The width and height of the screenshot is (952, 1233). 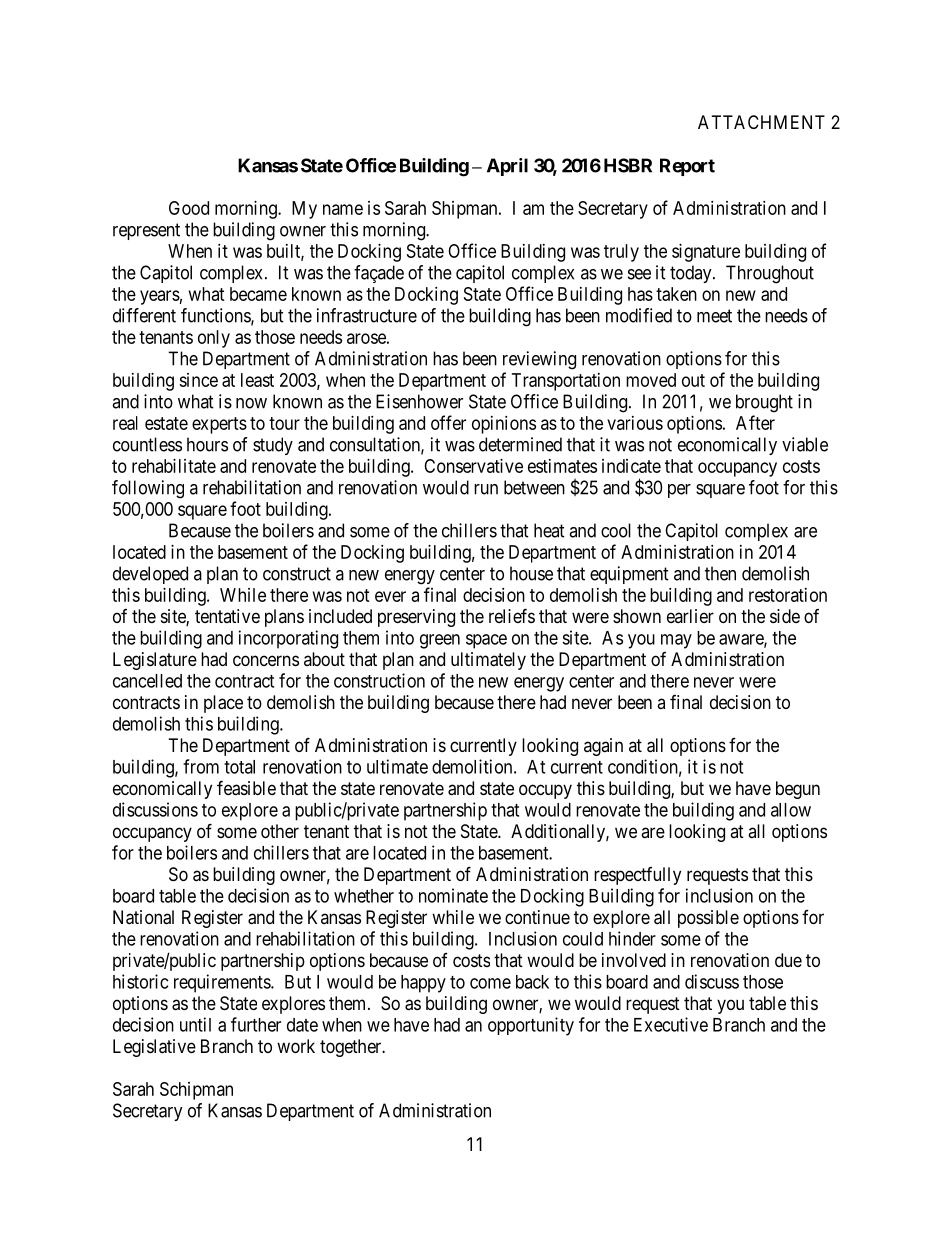 I want to click on then, so click(x=720, y=573).
